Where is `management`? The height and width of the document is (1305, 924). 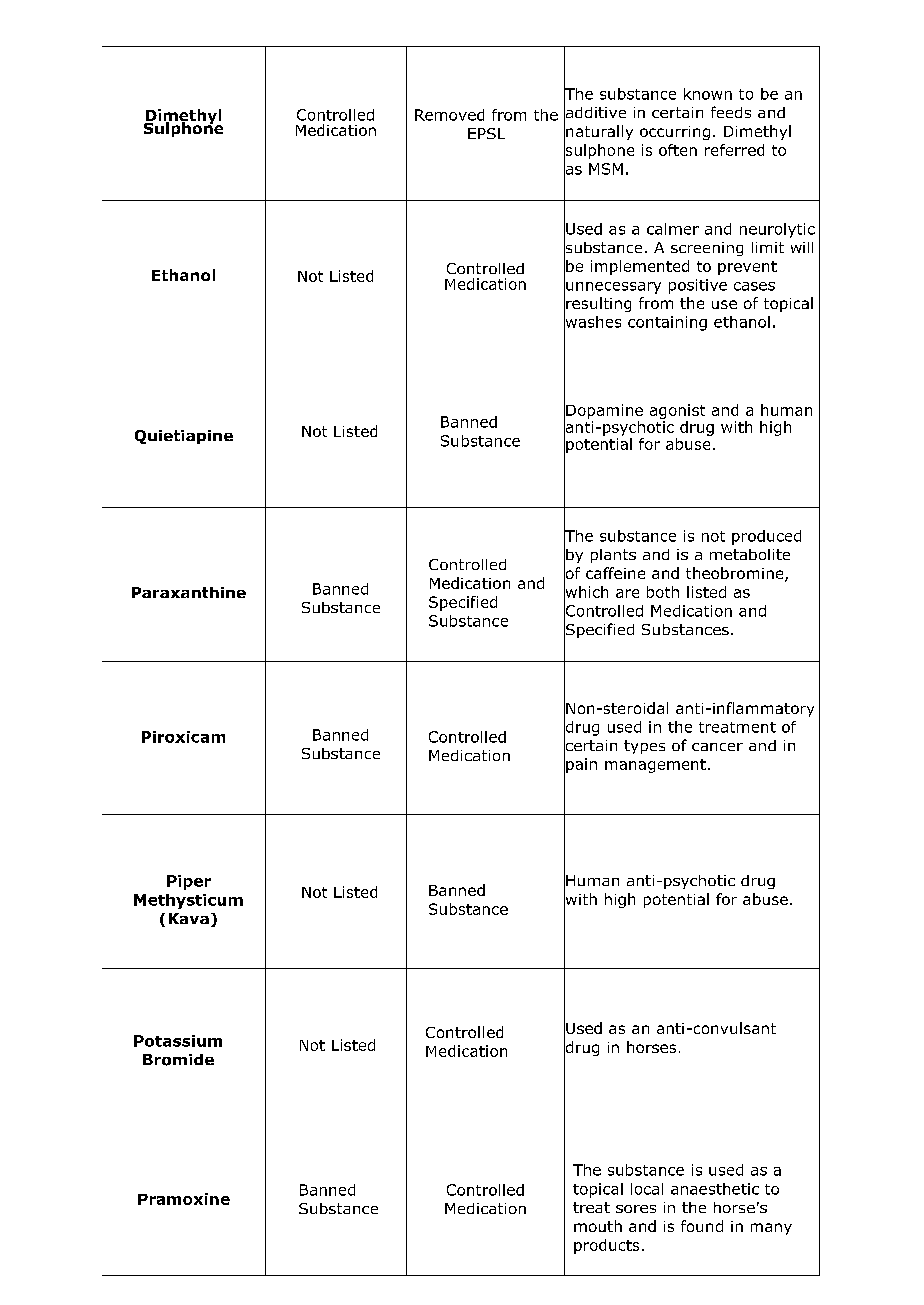 management is located at coordinates (655, 766).
